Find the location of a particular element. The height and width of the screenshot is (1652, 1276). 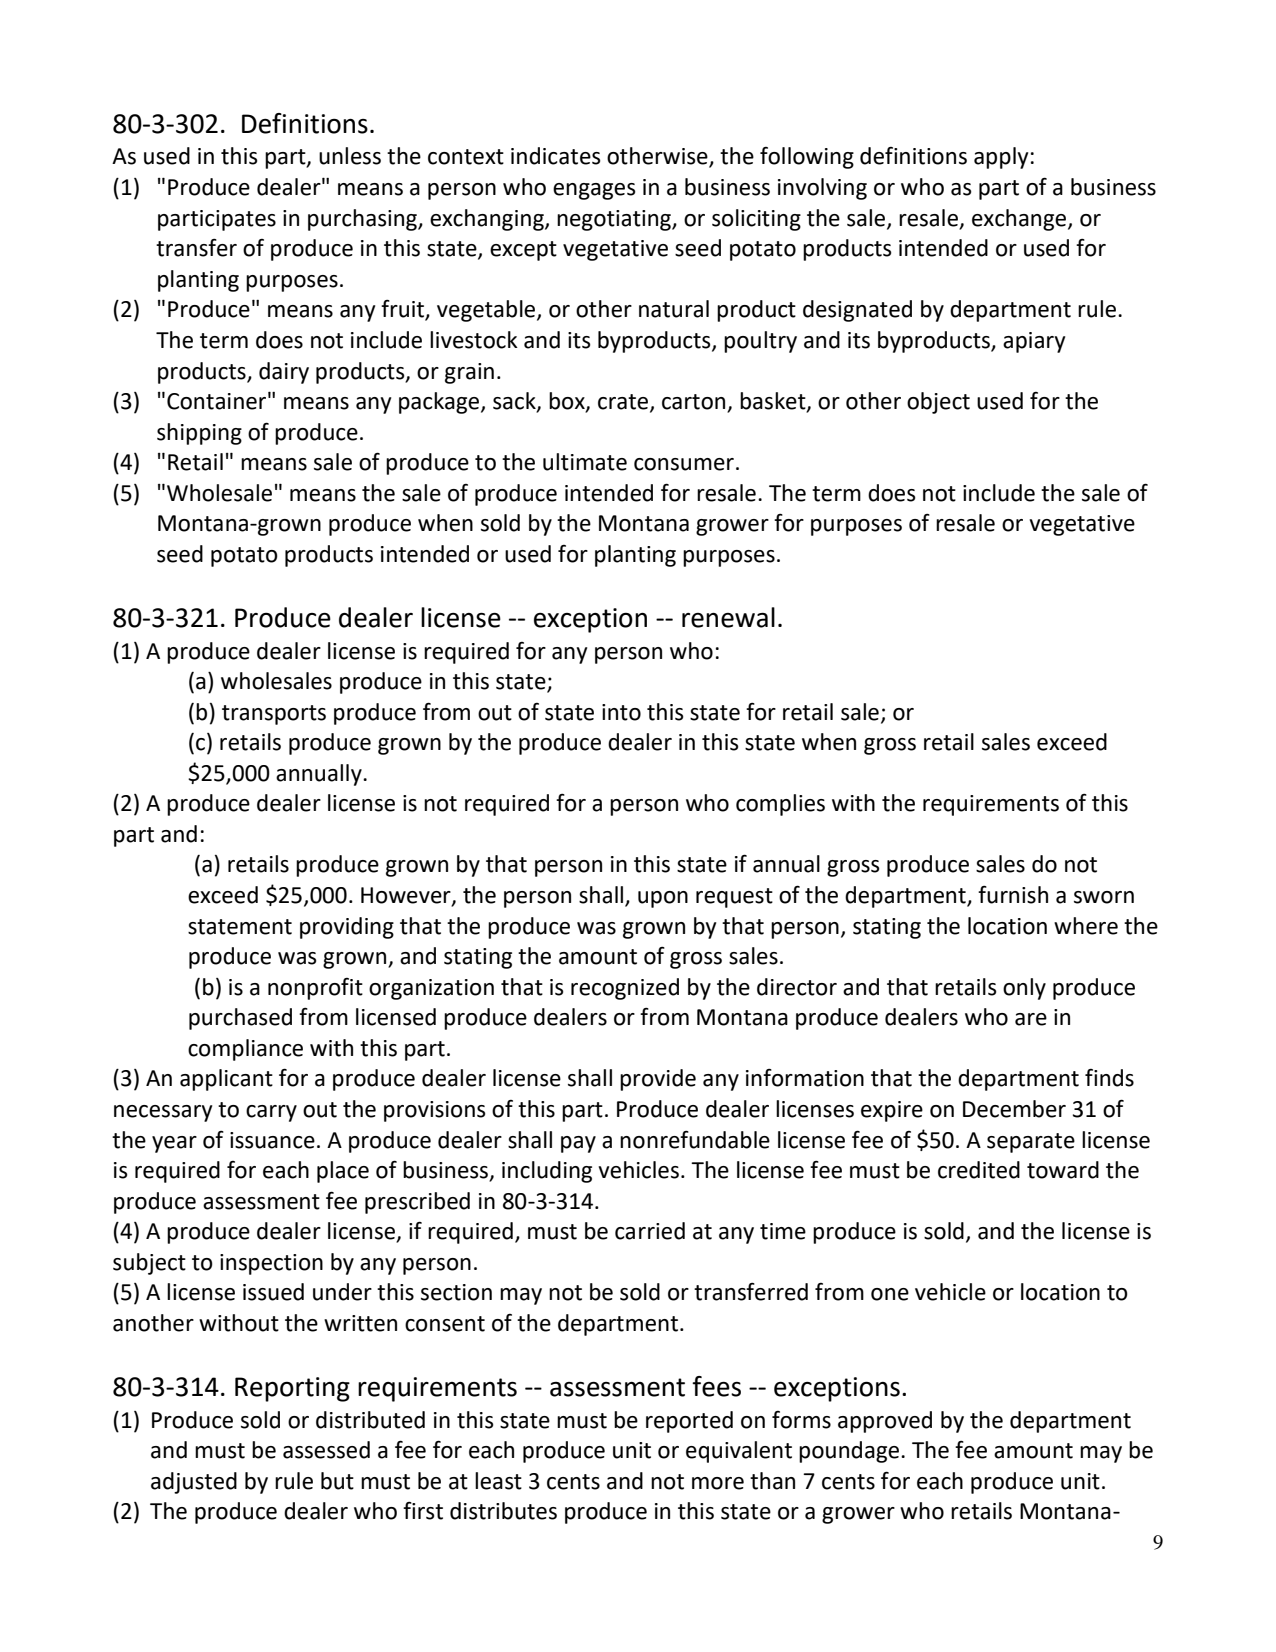

engages is located at coordinates (594, 191).
